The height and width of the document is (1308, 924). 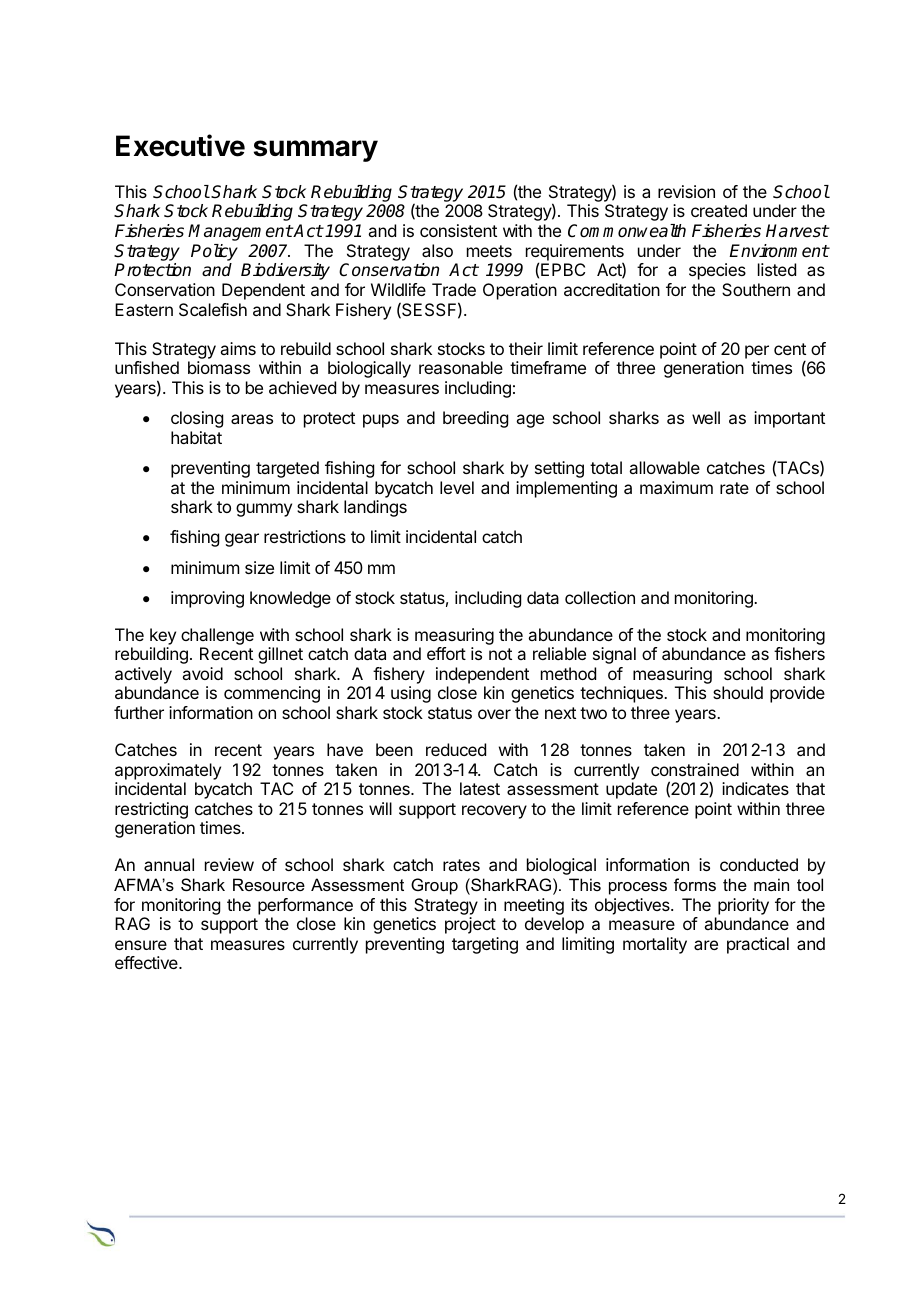 What do you see at coordinates (676, 487) in the document?
I see `maximum` at bounding box center [676, 487].
